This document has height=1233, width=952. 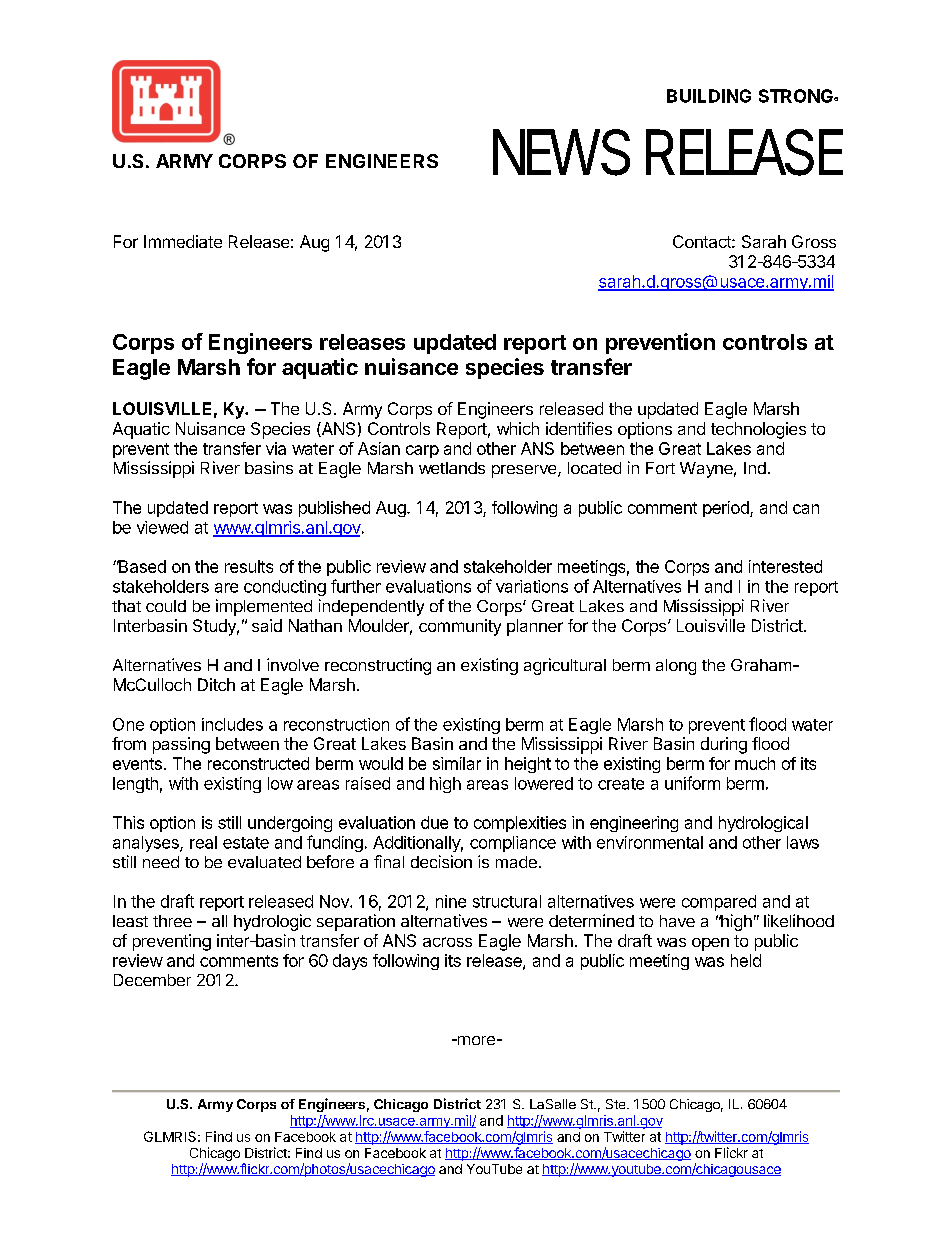 I want to click on three, so click(x=172, y=921).
